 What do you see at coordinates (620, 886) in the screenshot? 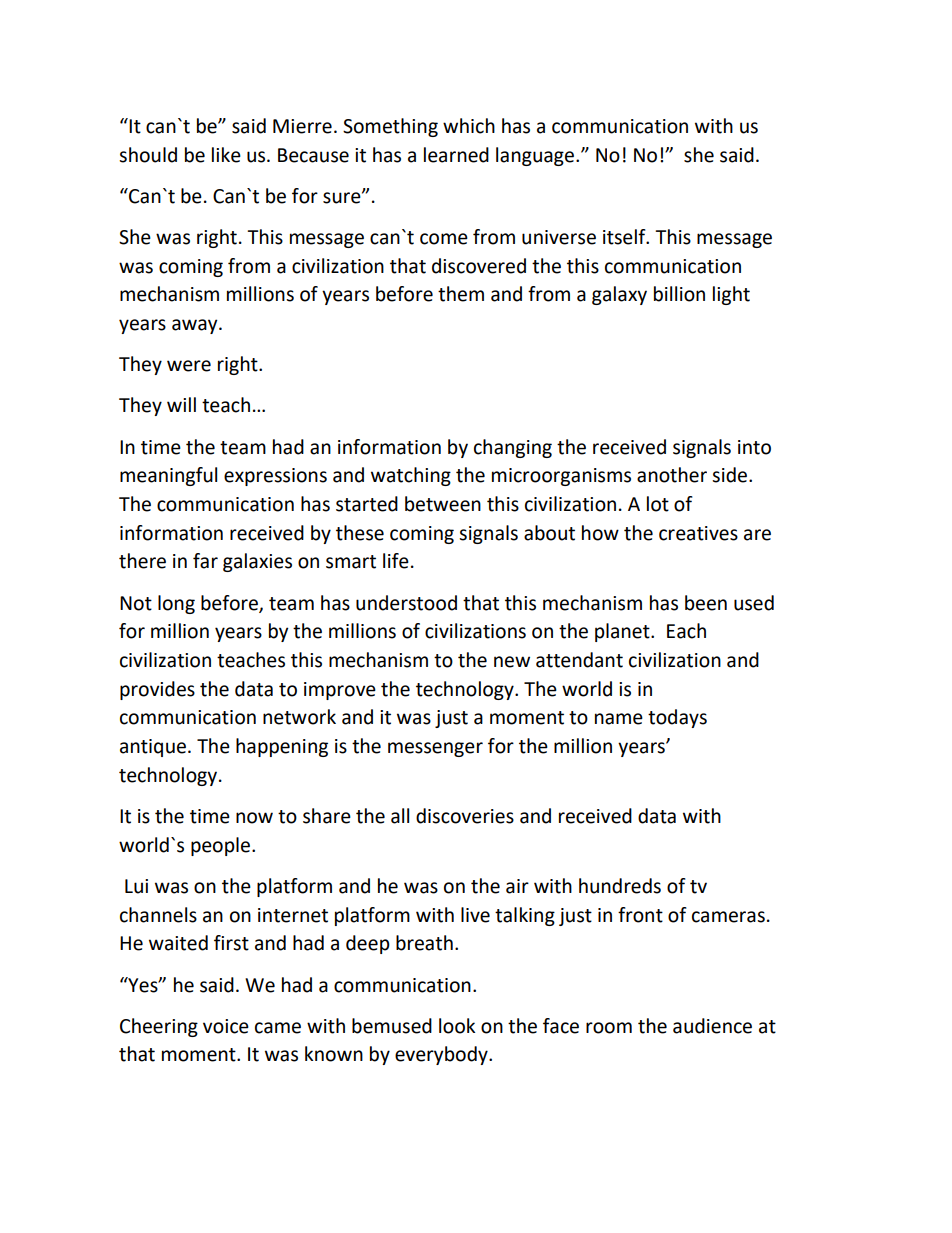
I see `hundreds` at bounding box center [620, 886].
